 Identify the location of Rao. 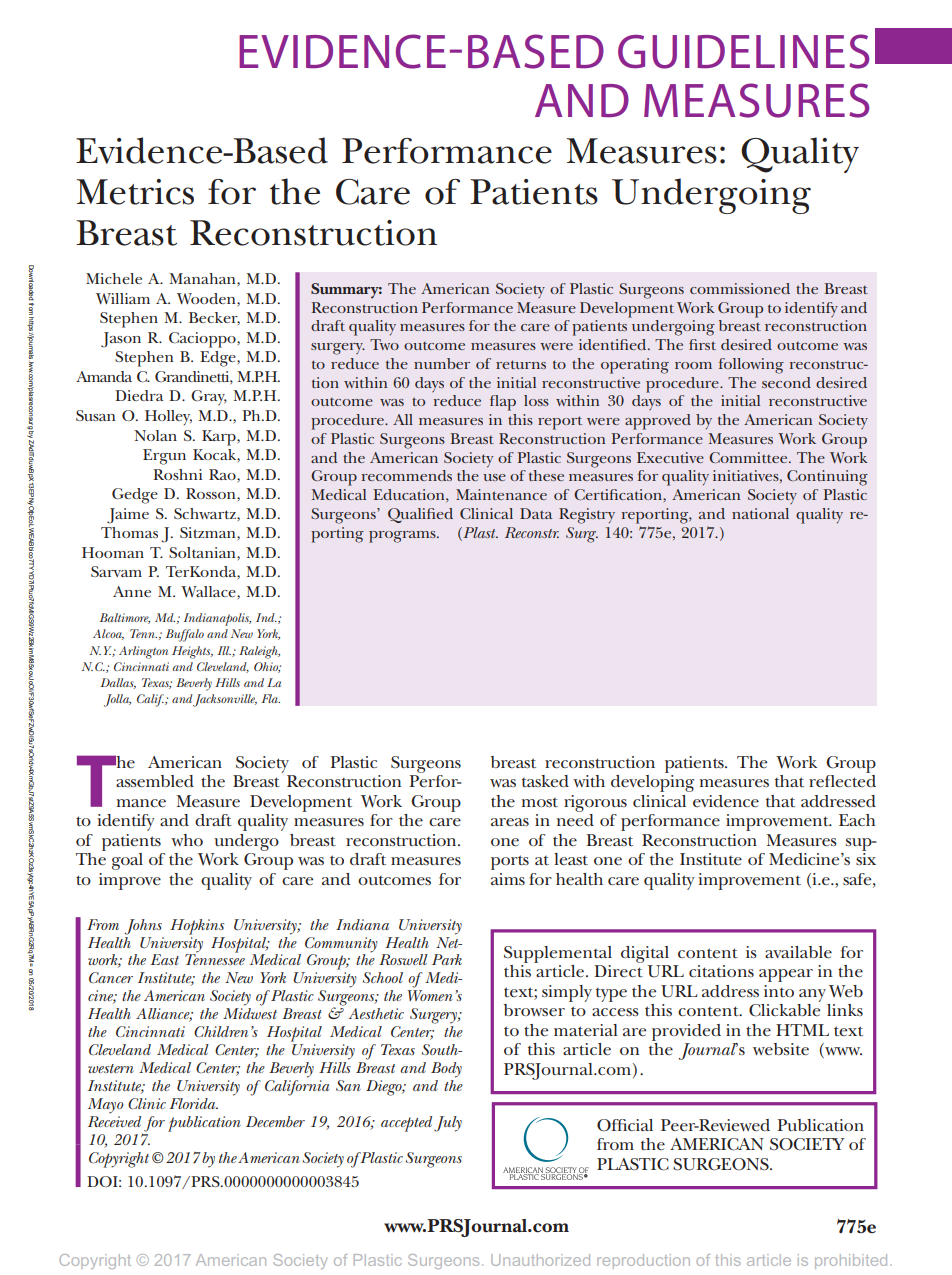
(223, 474).
